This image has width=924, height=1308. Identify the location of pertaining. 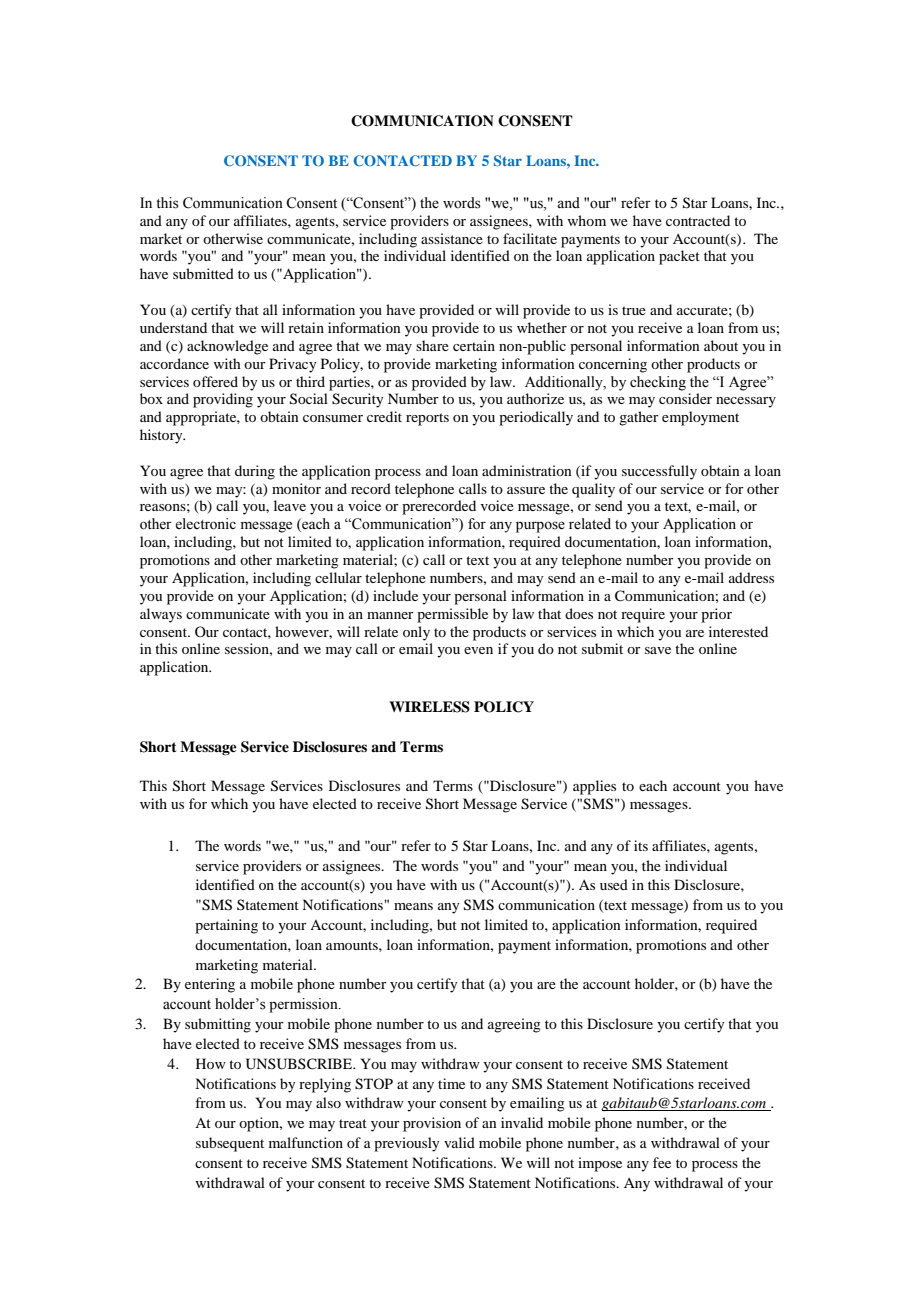
(226, 926).
